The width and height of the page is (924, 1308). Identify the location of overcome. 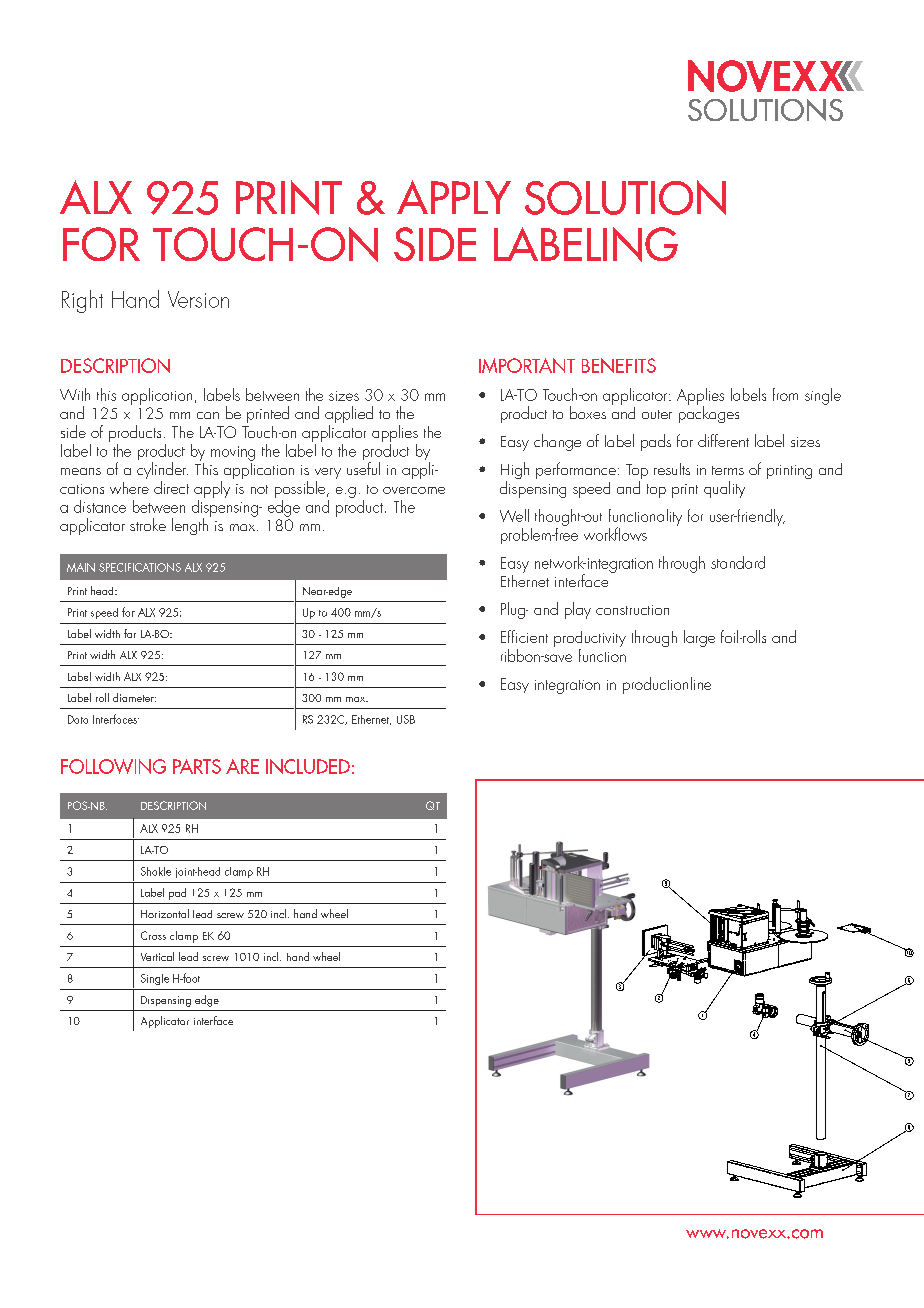
(414, 490).
